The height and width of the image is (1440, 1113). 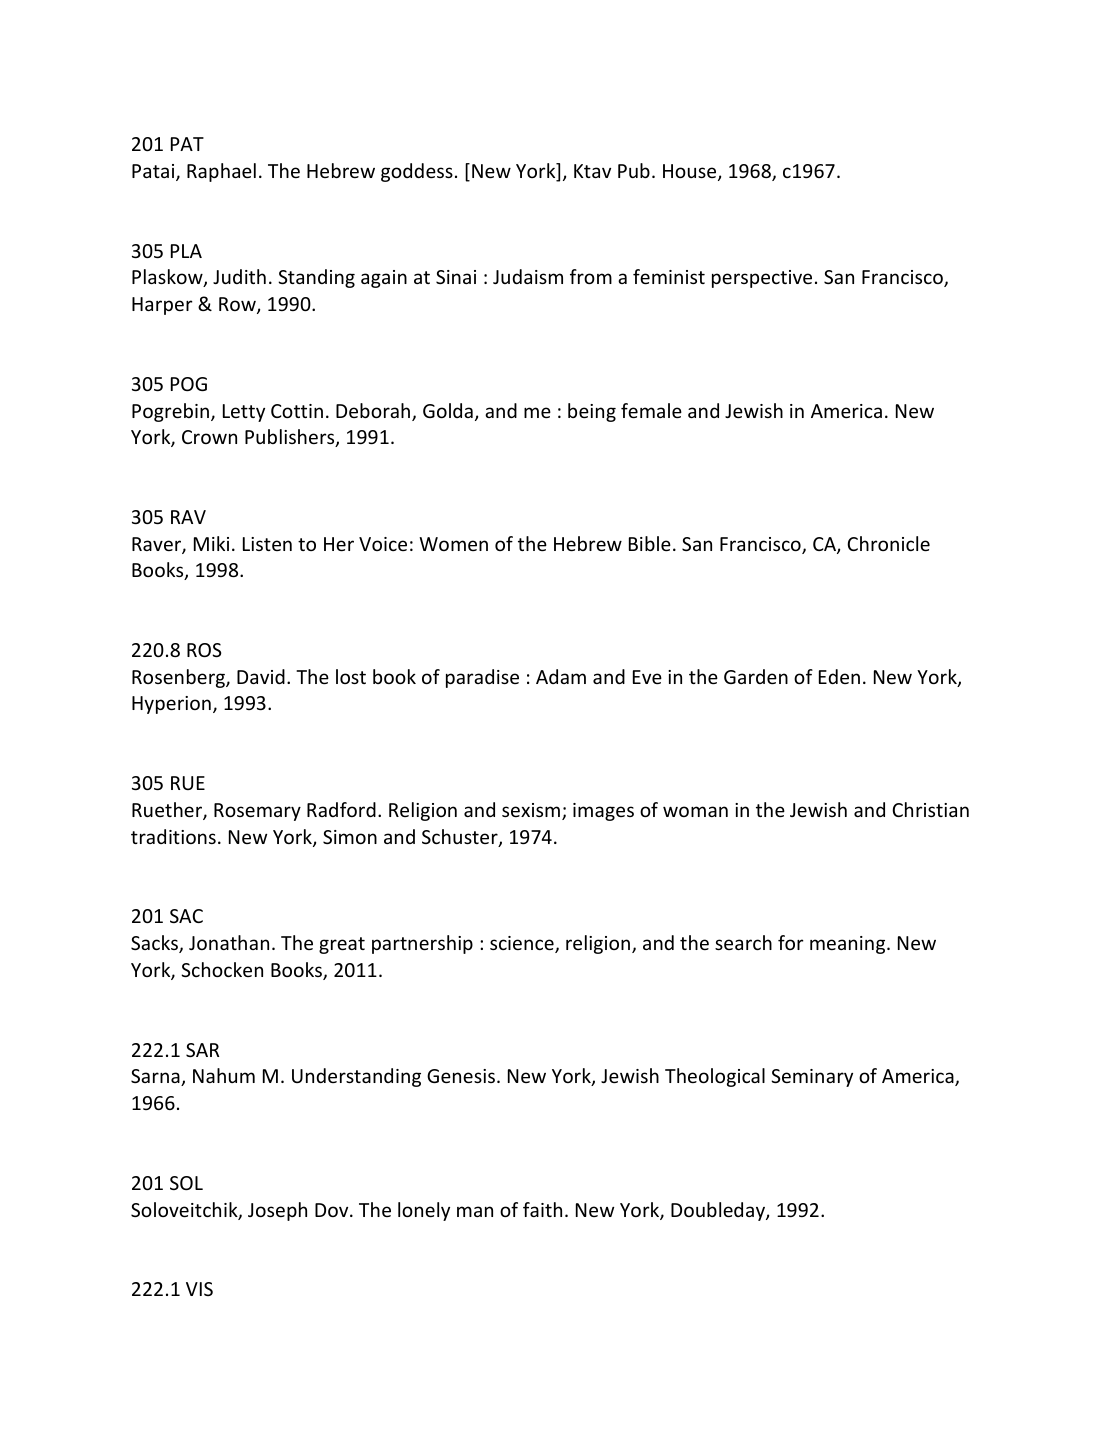 I want to click on perspective, so click(x=762, y=279).
